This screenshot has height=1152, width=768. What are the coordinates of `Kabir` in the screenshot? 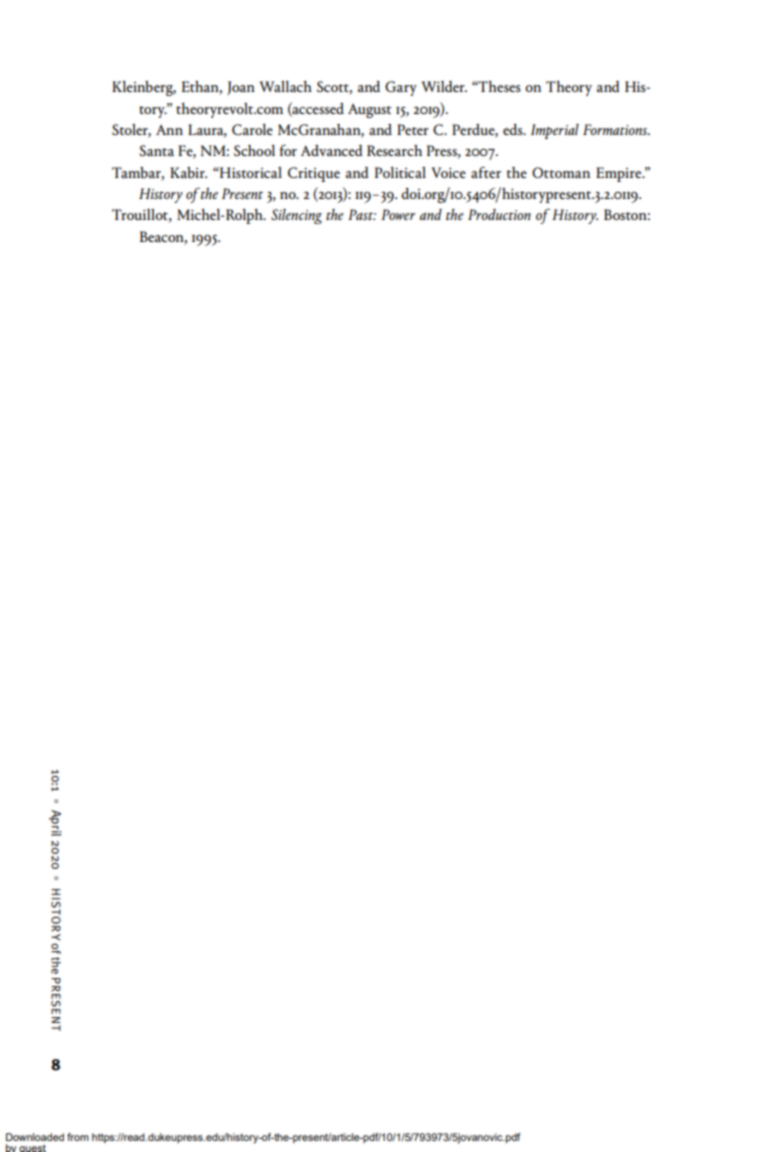 It's located at (188, 172).
